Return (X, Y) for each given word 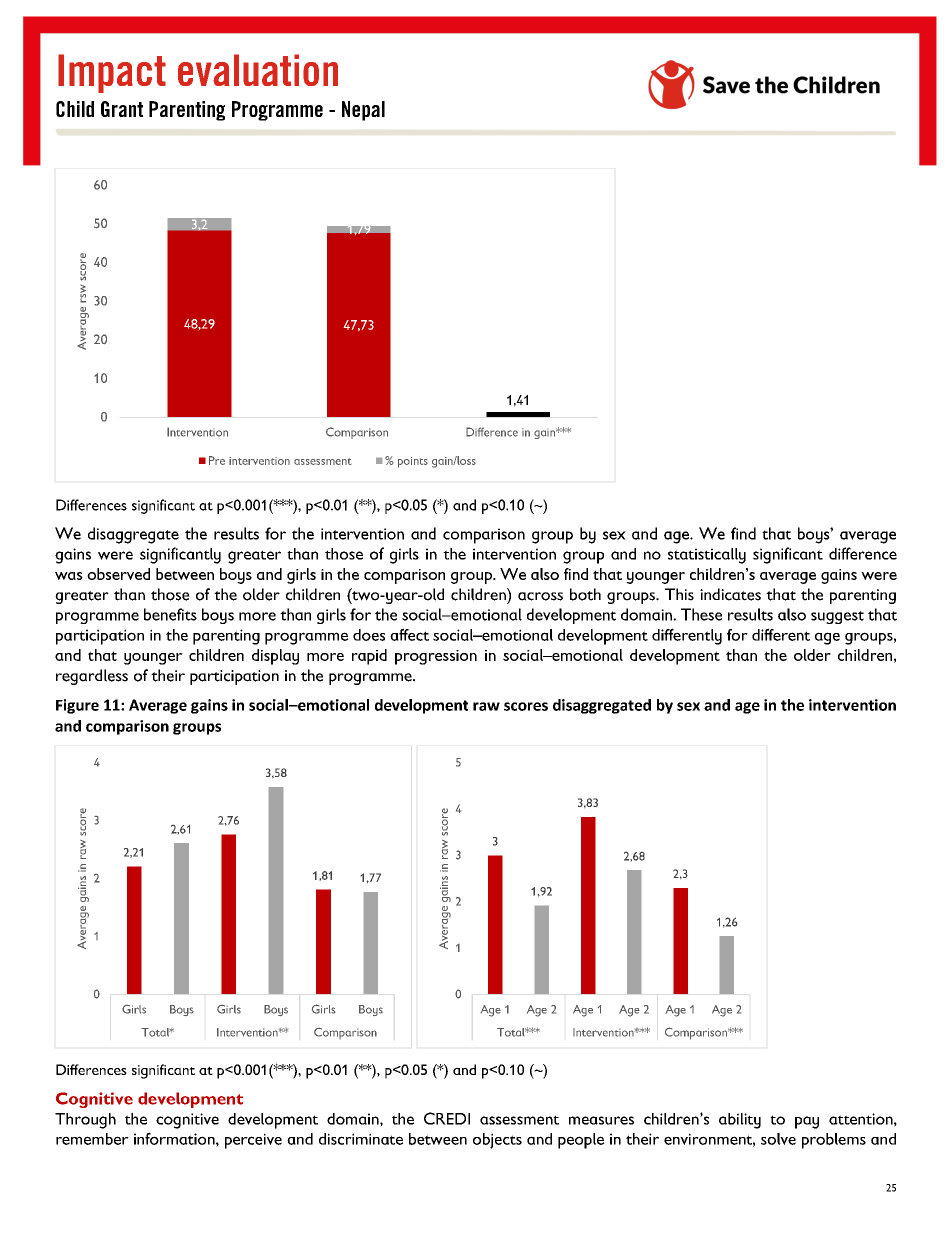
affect (409, 634)
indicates (730, 594)
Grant (122, 109)
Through (85, 1121)
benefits (170, 614)
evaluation (258, 70)
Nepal (363, 111)
